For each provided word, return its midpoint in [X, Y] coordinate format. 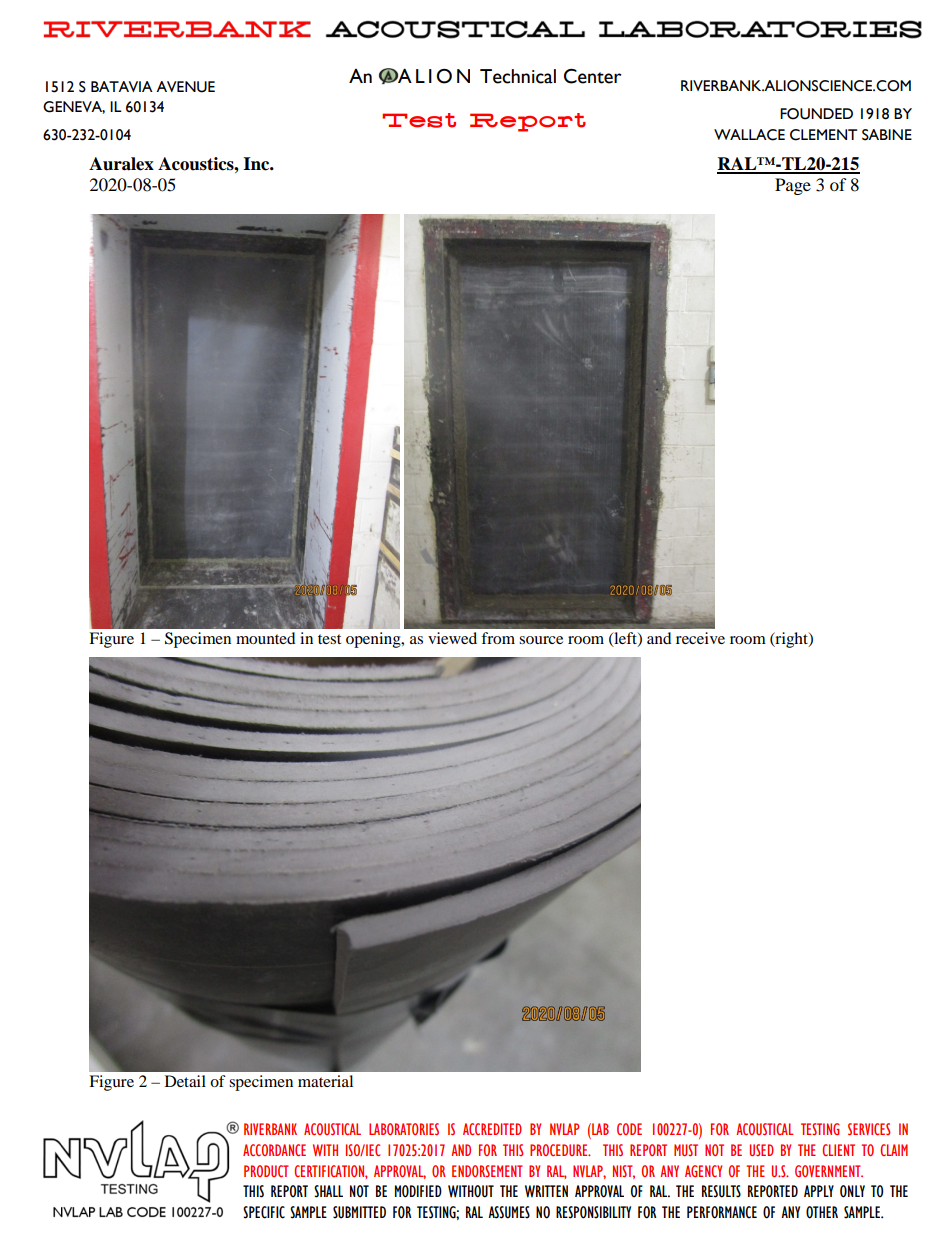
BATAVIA [122, 86]
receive [700, 638]
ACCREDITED [492, 1129]
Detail [185, 1081]
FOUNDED [816, 114]
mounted [266, 638]
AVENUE [185, 87]
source [541, 640]
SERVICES [869, 1129]
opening [374, 640]
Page [793, 186]
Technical [518, 76]
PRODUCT [266, 1171]
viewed [452, 638]
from [498, 638]
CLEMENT [823, 135]
